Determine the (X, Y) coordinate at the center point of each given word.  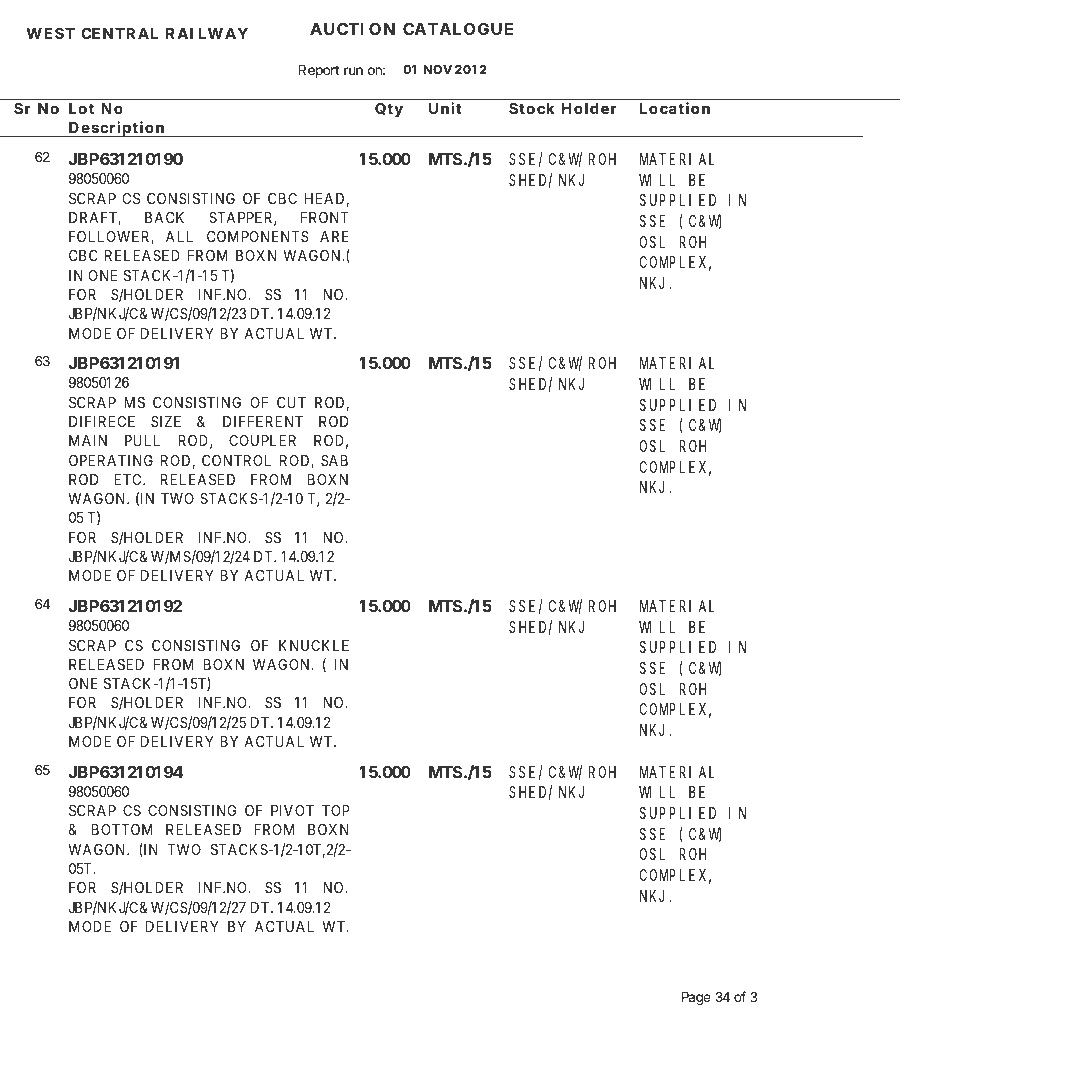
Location (675, 108)
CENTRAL (119, 33)
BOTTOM (122, 829)
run (353, 71)
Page (696, 998)
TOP (336, 810)
